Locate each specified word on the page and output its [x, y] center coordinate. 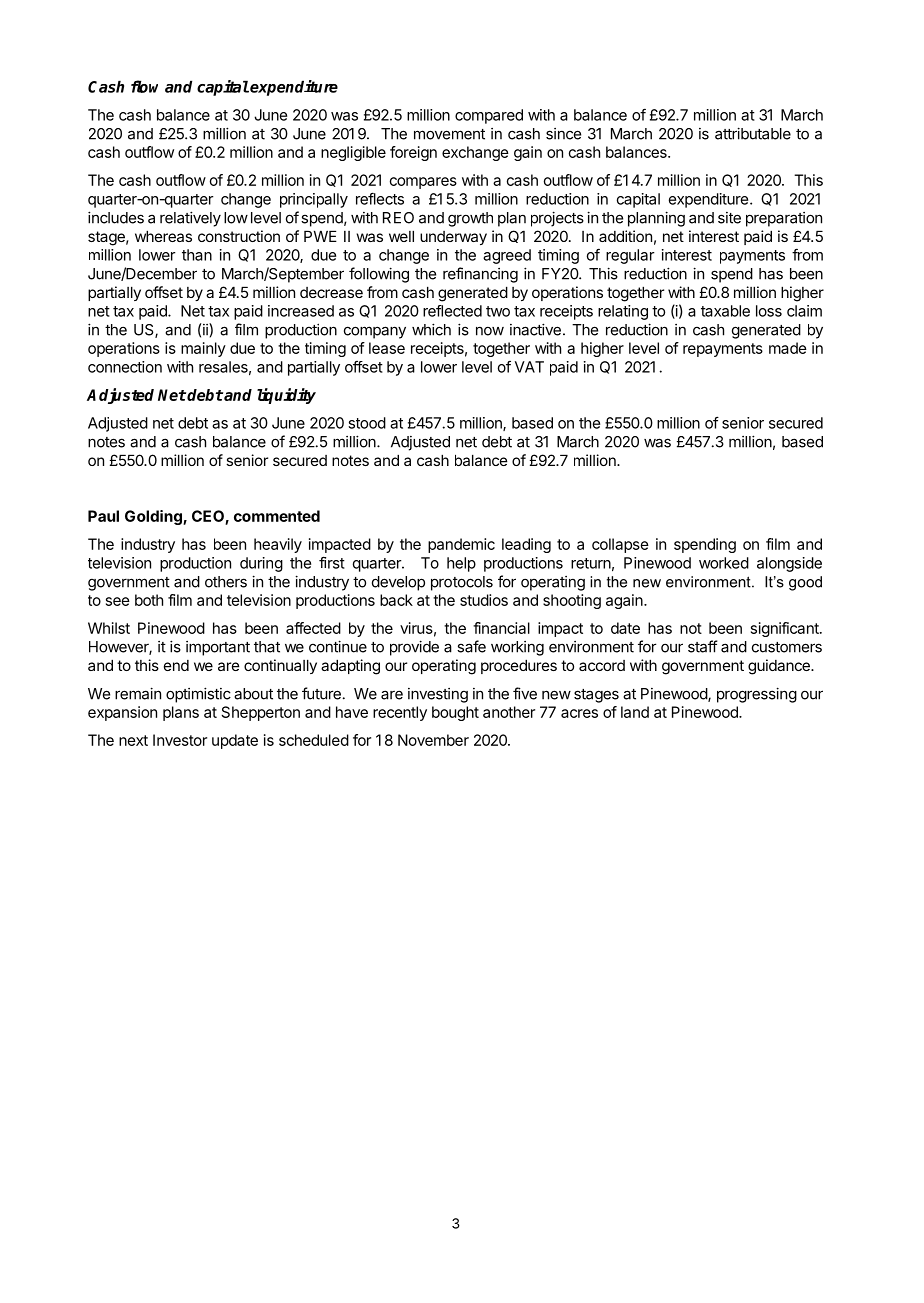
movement [449, 134]
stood [367, 423]
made [788, 348]
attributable [753, 133]
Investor [180, 740]
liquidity [286, 396]
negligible [353, 153]
